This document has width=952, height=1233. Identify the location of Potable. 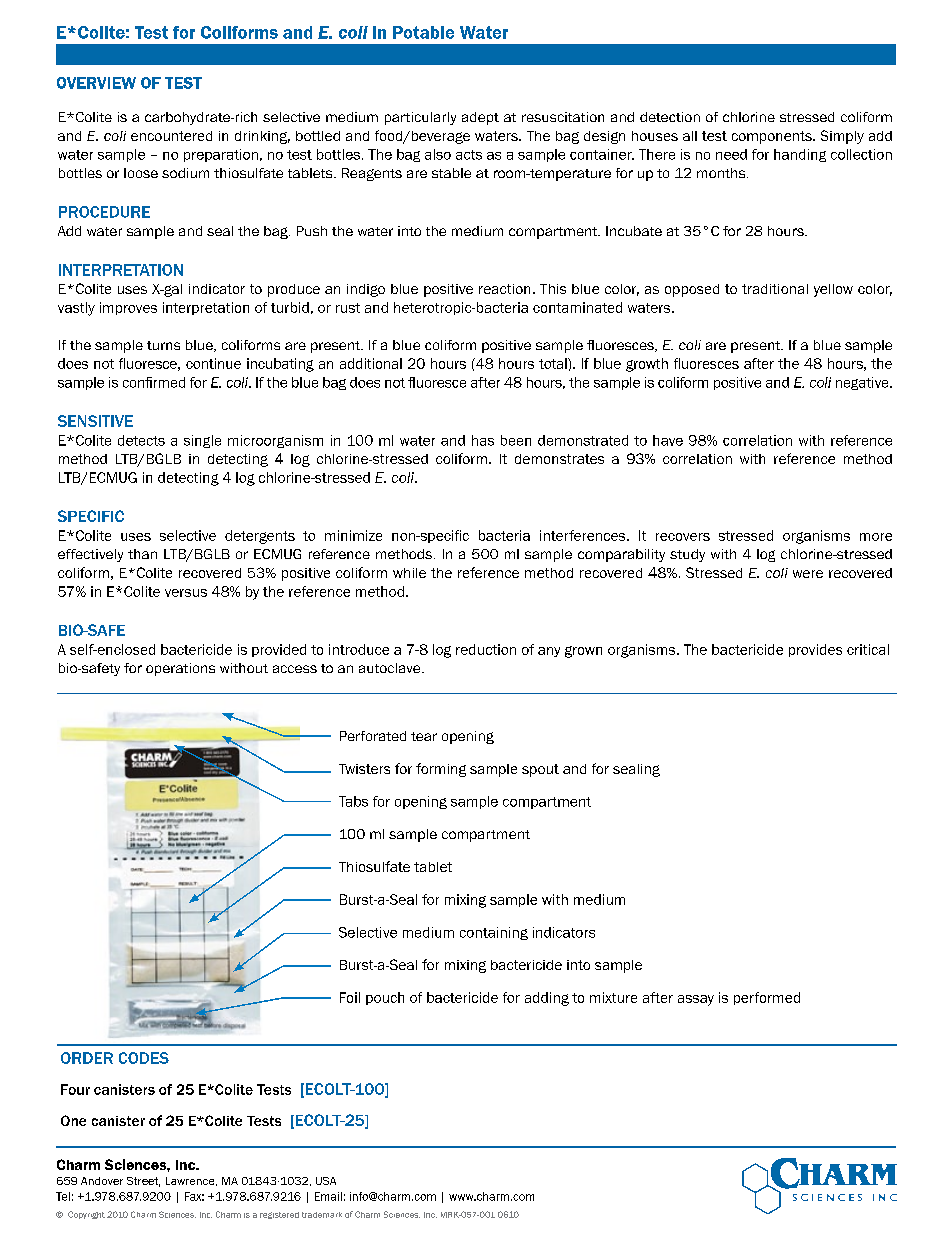
(423, 32).
